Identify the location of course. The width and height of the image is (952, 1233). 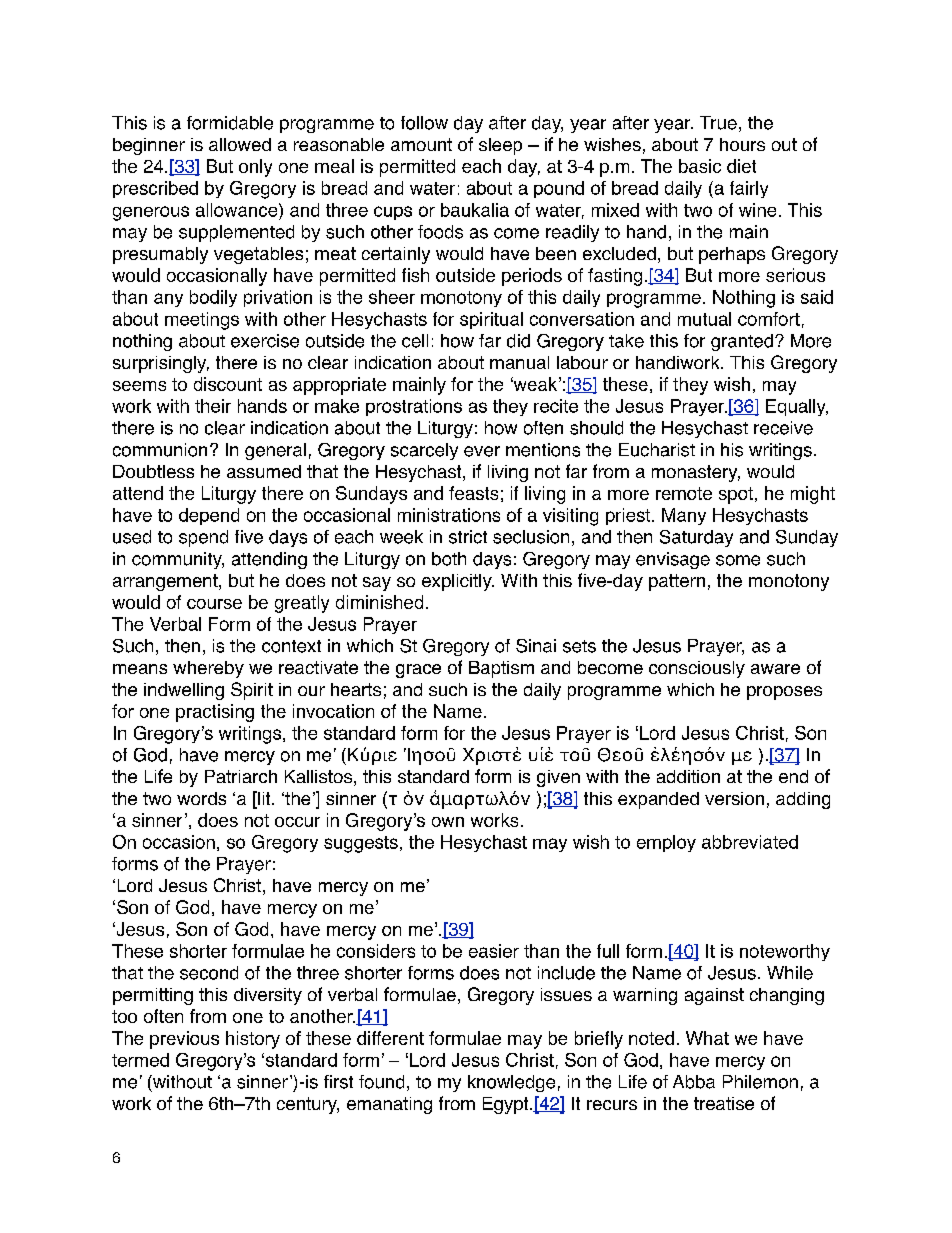
(214, 604).
